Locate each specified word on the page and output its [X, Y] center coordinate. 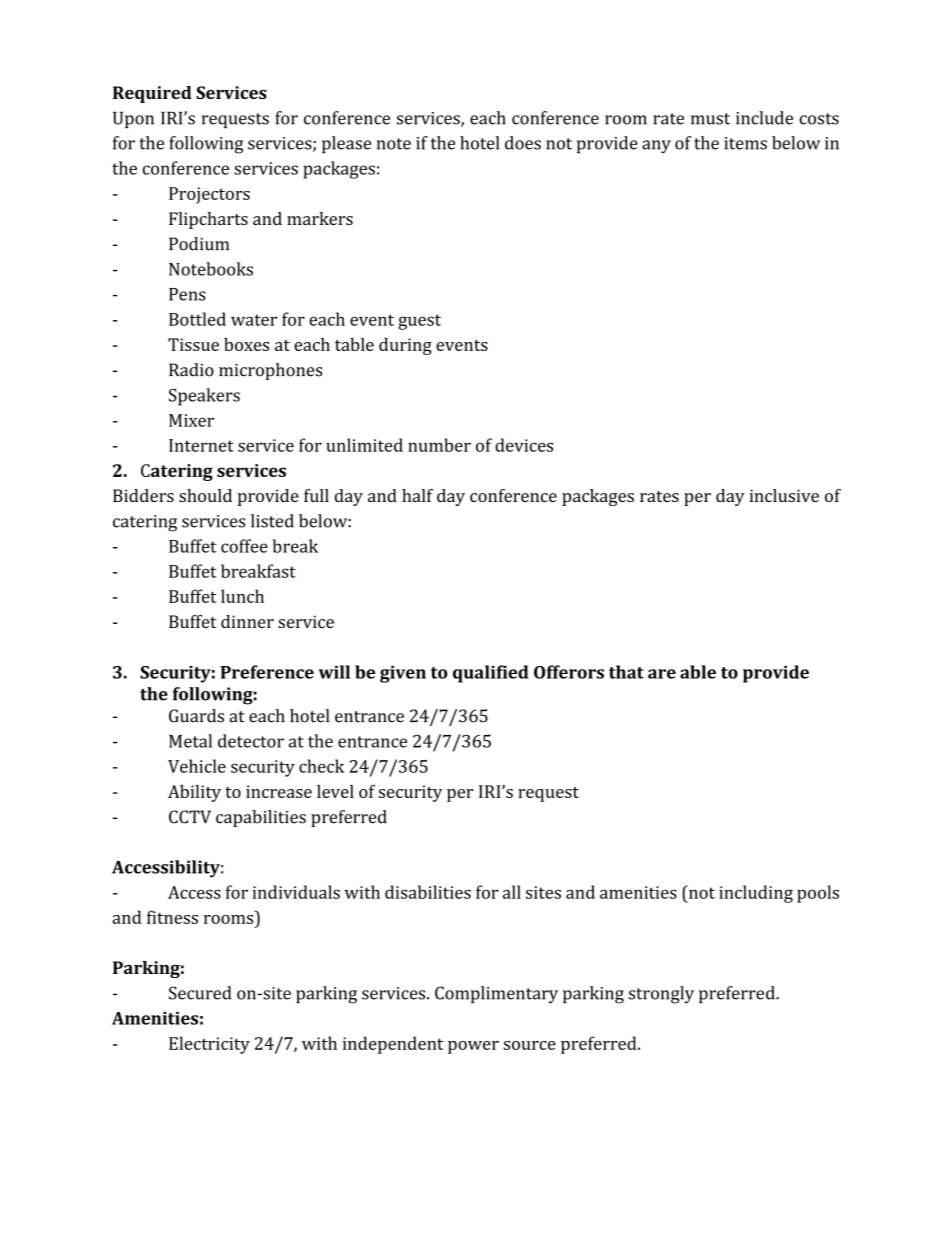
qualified [490, 674]
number [439, 445]
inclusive [784, 495]
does [523, 143]
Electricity [209, 1045]
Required [152, 94]
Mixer [191, 420]
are [662, 674]
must [710, 119]
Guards [196, 716]
